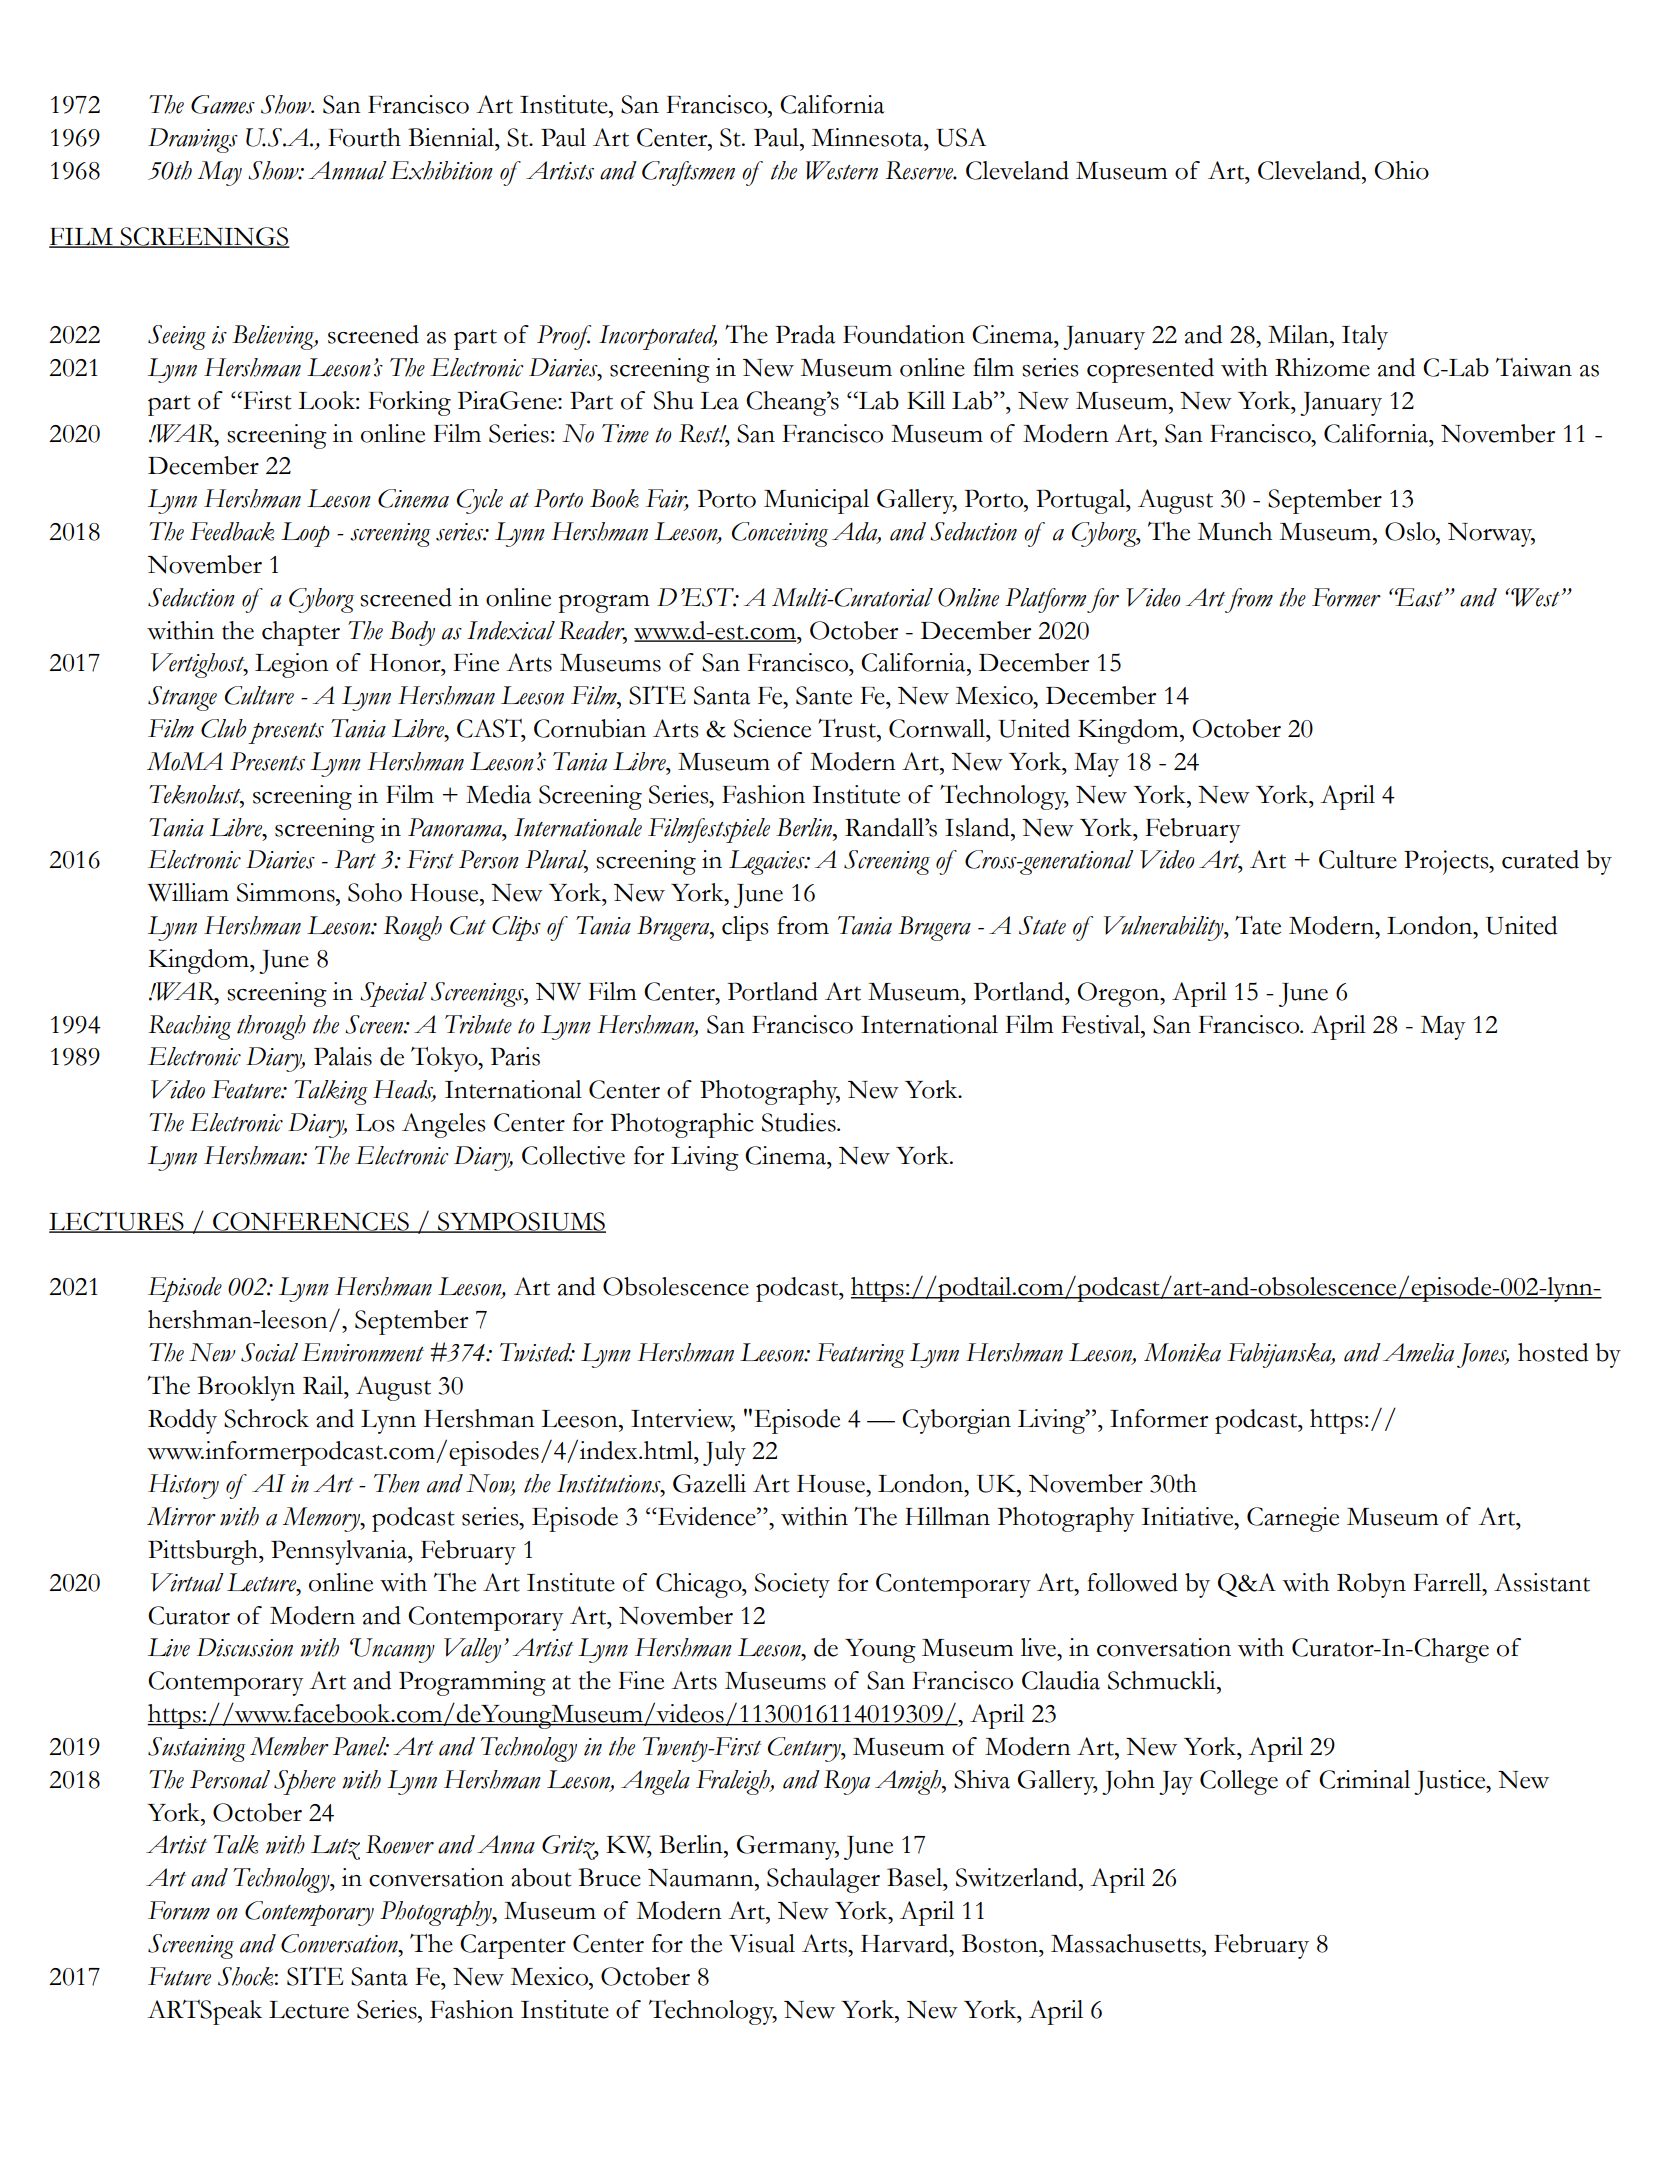  What do you see at coordinates (1402, 170) in the screenshot?
I see `Ohio` at bounding box center [1402, 170].
